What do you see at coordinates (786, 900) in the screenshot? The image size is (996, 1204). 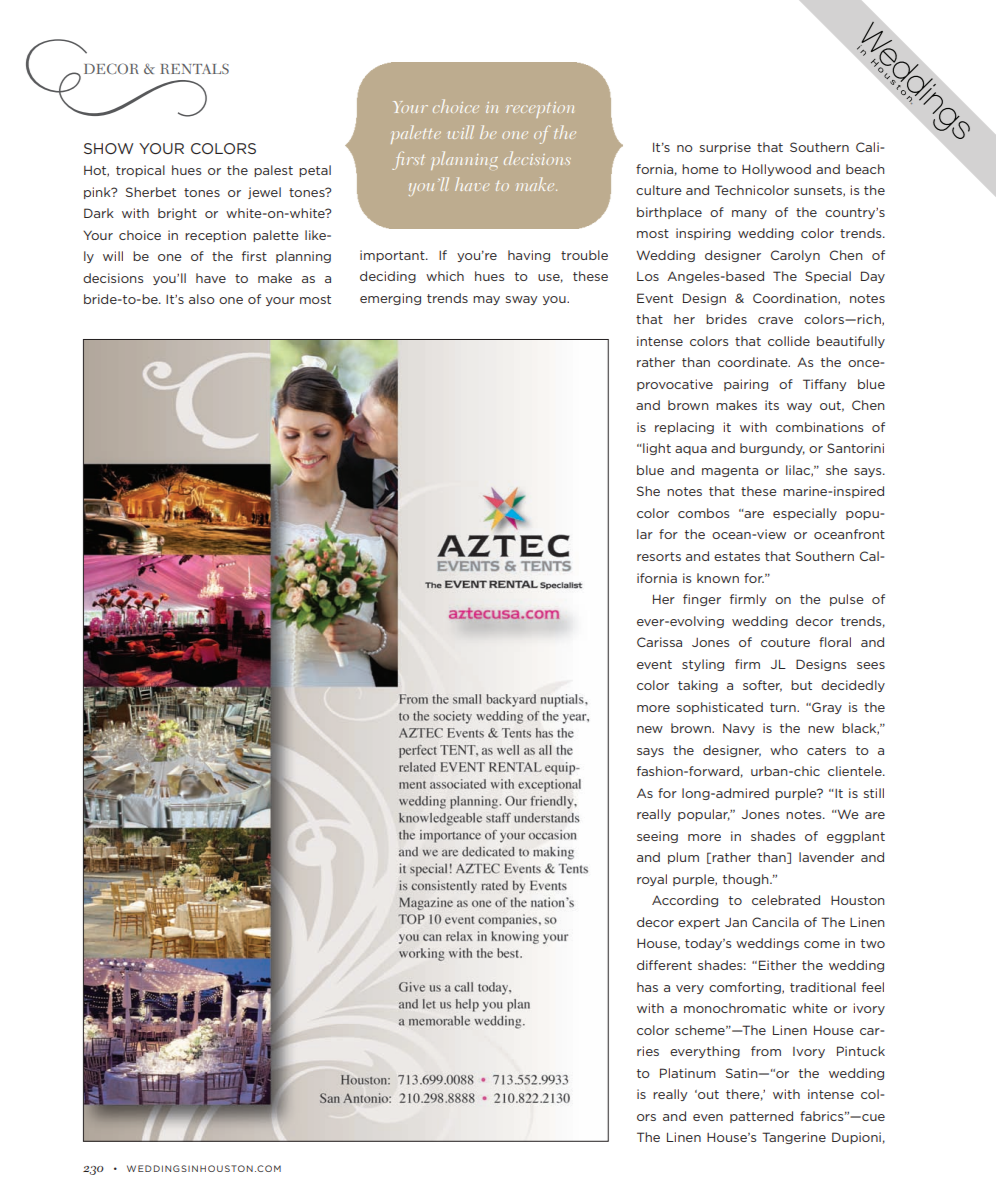 I see `celebrated` at bounding box center [786, 900].
